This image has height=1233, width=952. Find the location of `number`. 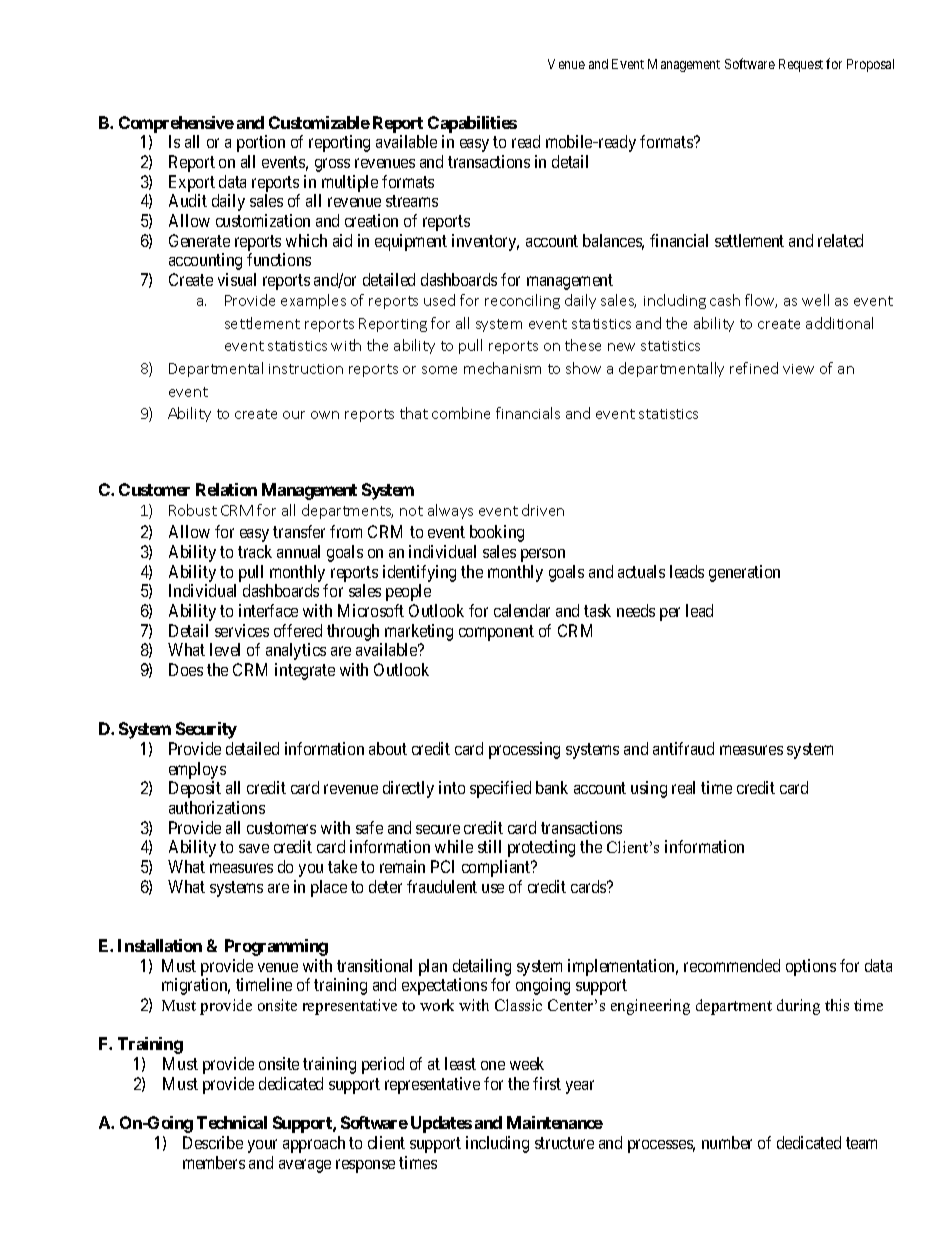

number is located at coordinates (727, 1142).
